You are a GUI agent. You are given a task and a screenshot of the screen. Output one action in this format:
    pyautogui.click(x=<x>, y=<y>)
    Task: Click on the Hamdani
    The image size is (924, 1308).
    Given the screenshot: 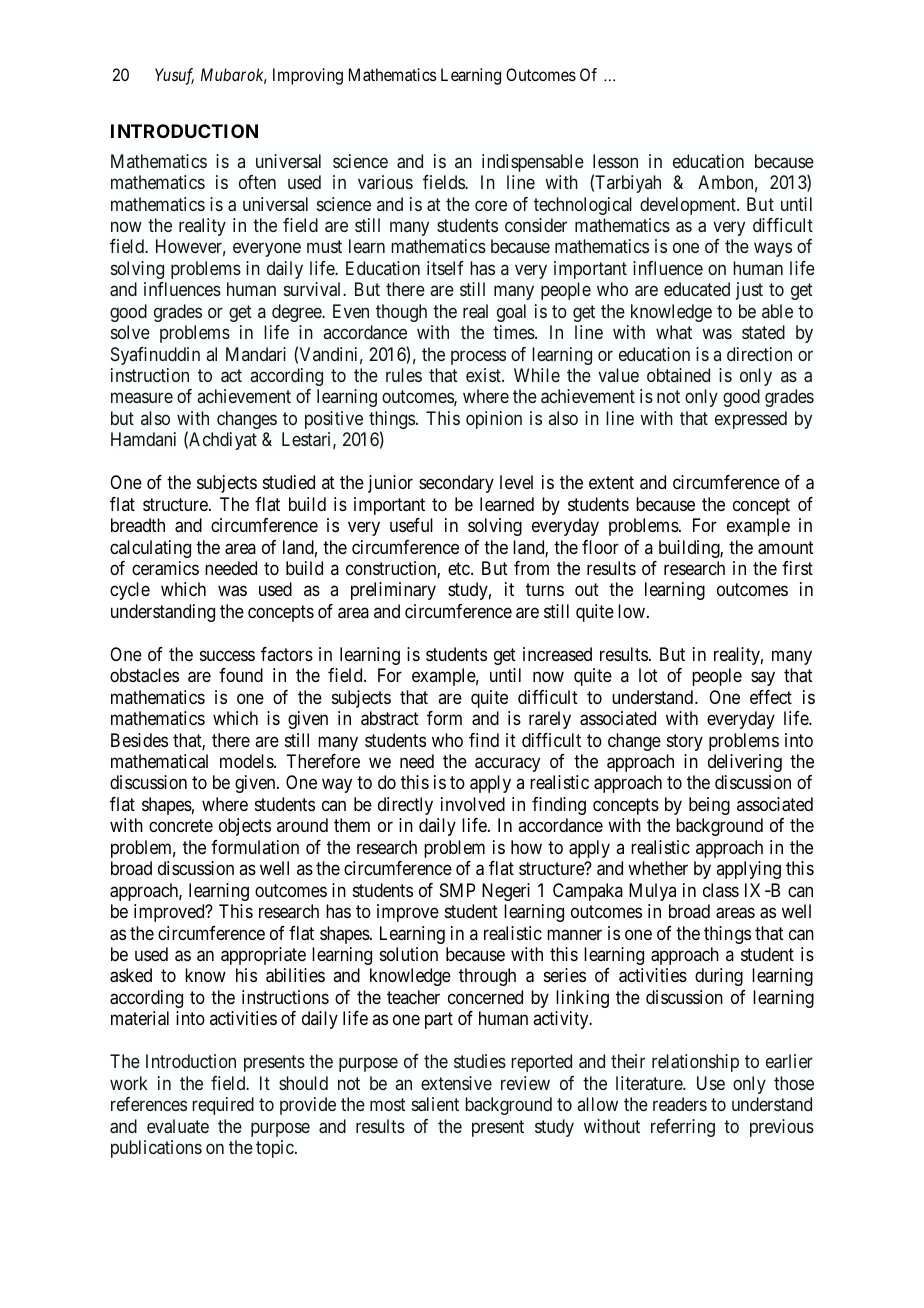 What is the action you would take?
    pyautogui.click(x=143, y=439)
